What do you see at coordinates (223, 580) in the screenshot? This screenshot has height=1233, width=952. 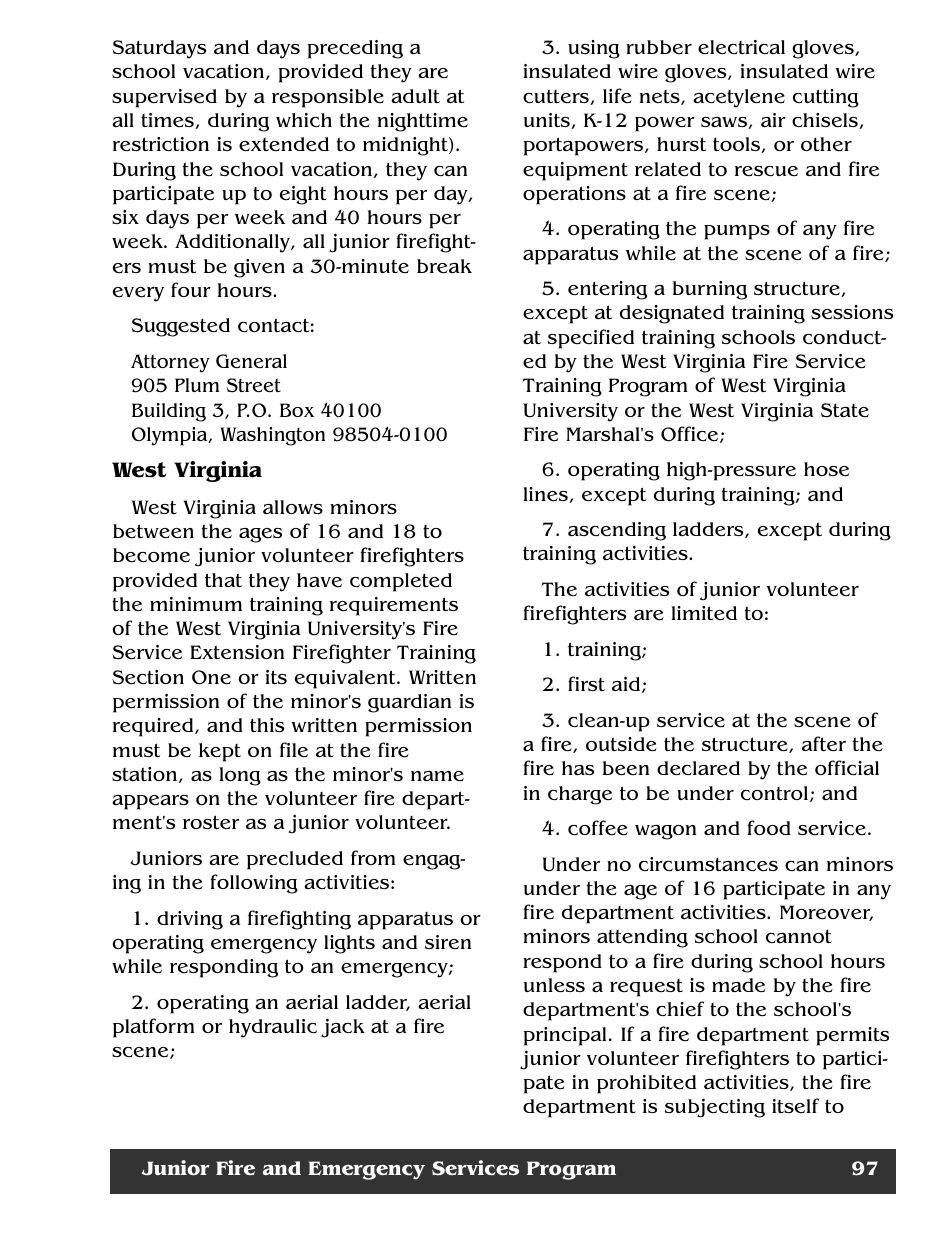 I see `that` at bounding box center [223, 580].
